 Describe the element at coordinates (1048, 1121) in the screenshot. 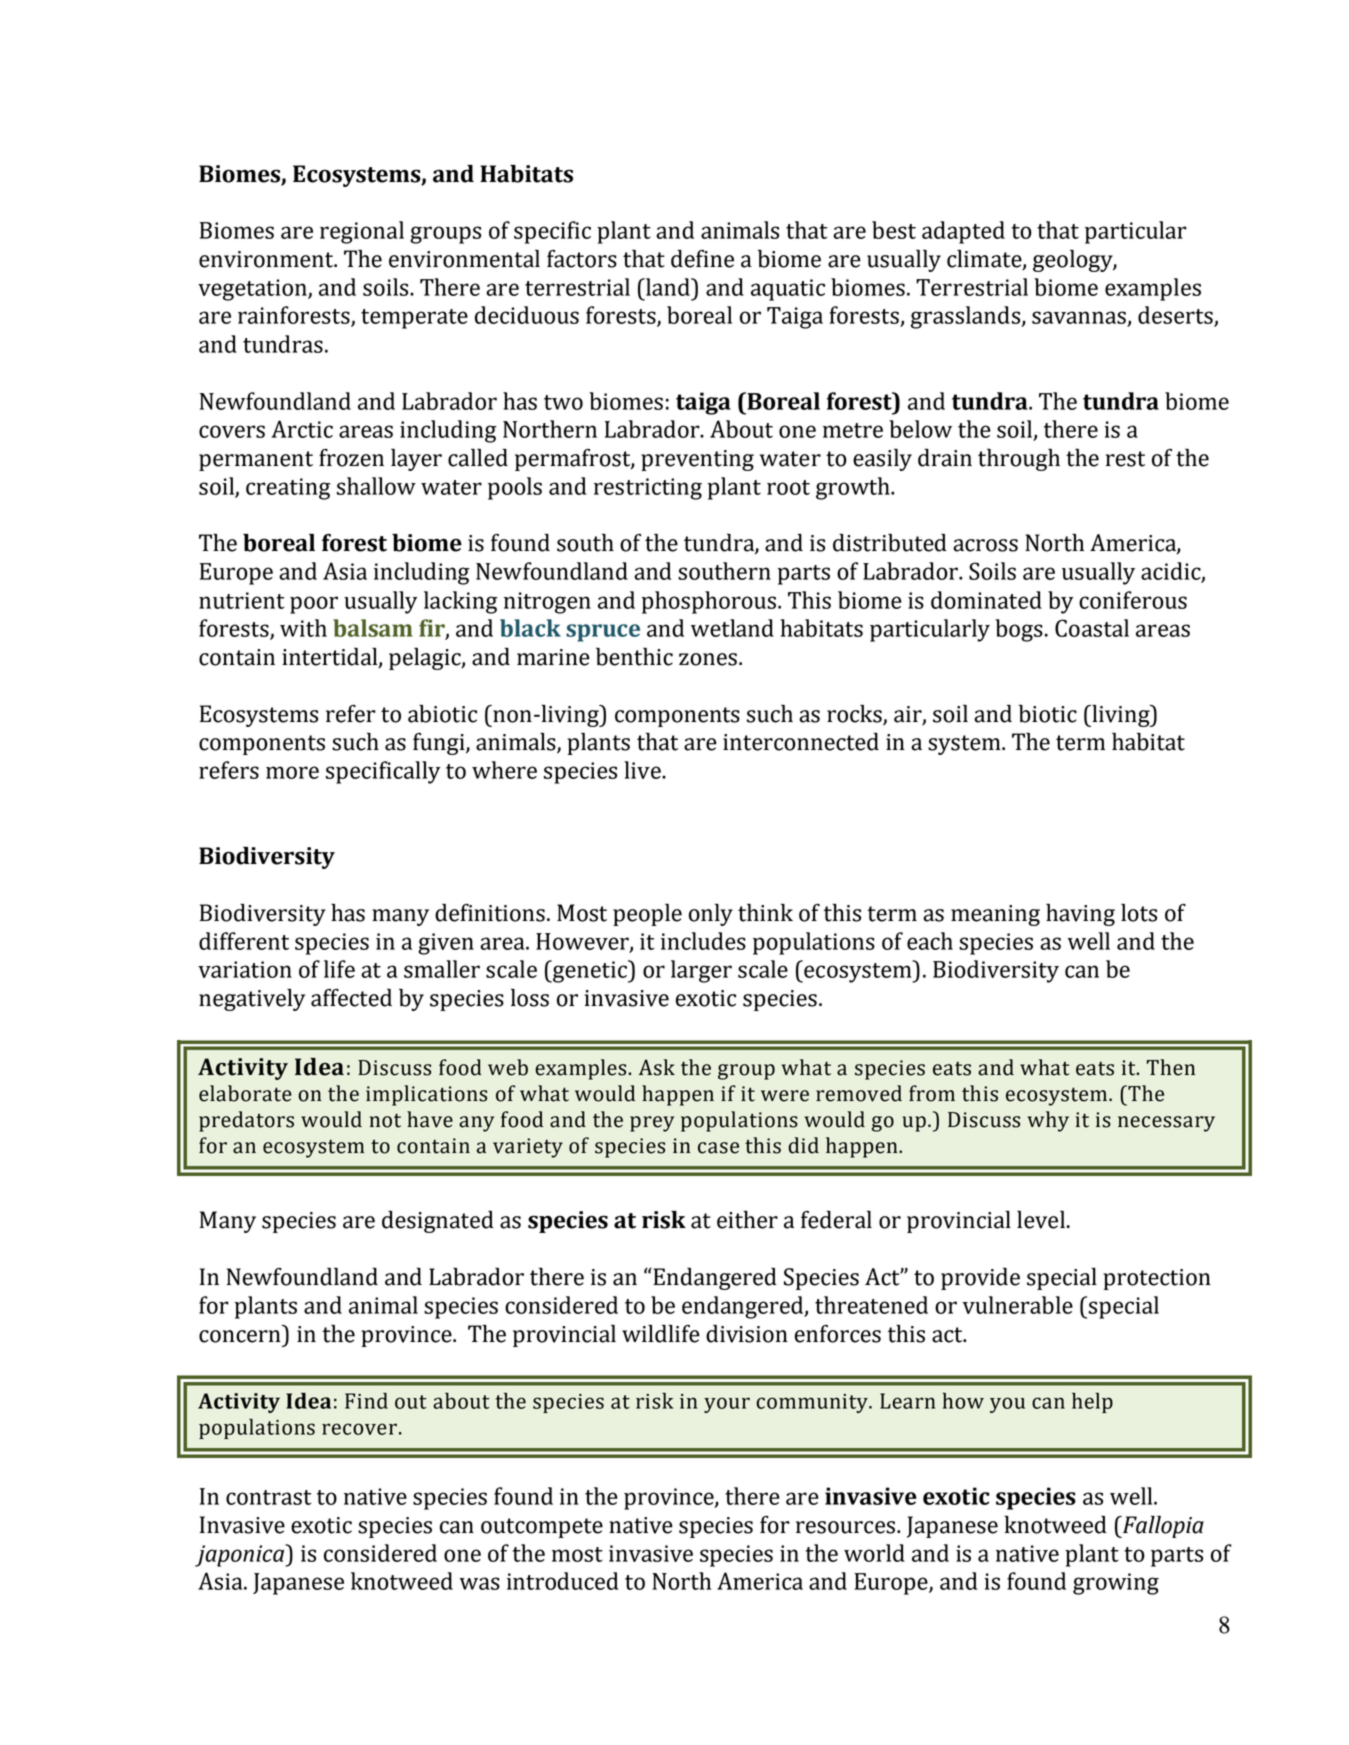

I see `why` at that location.
